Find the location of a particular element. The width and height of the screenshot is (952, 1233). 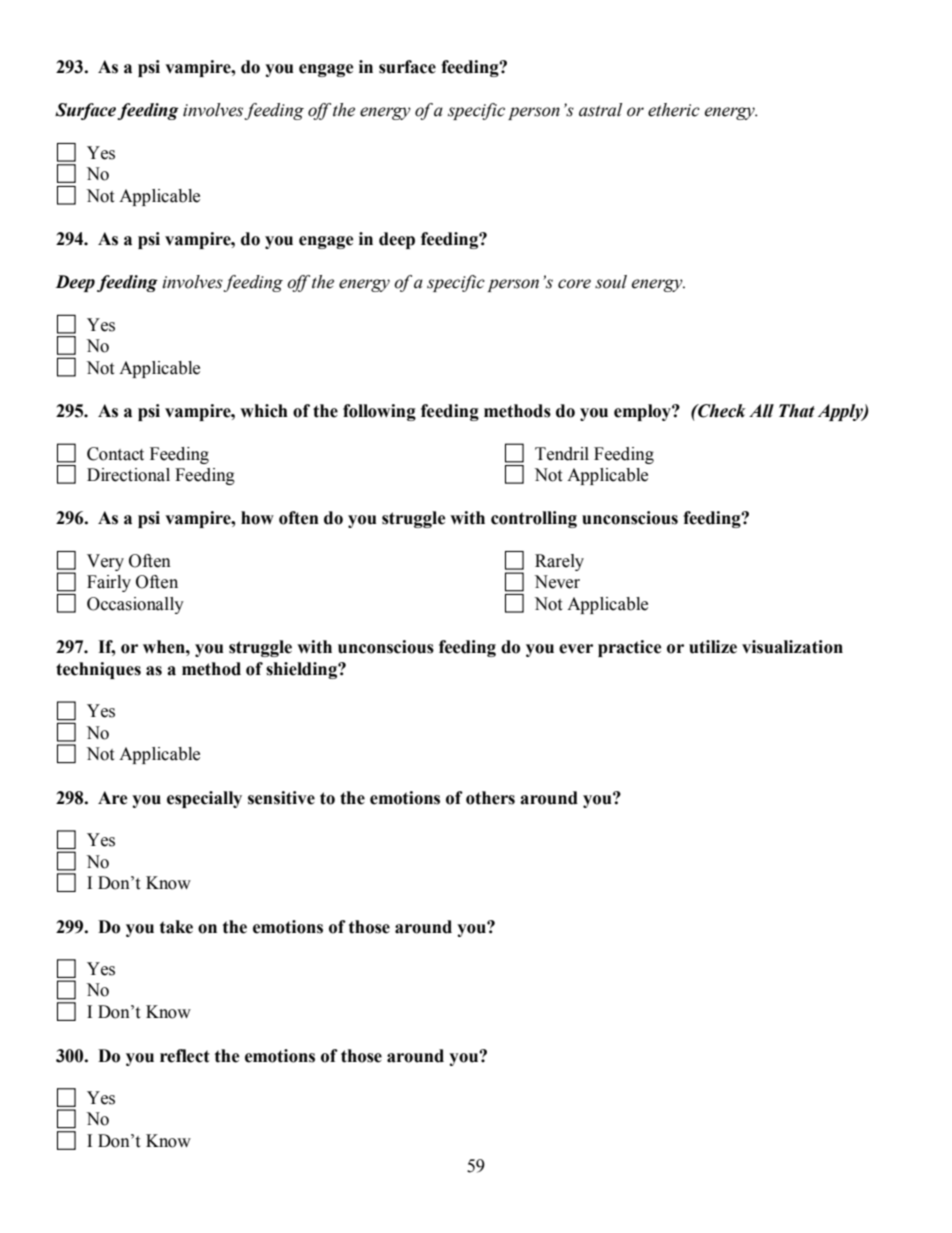

etheric is located at coordinates (674, 110).
